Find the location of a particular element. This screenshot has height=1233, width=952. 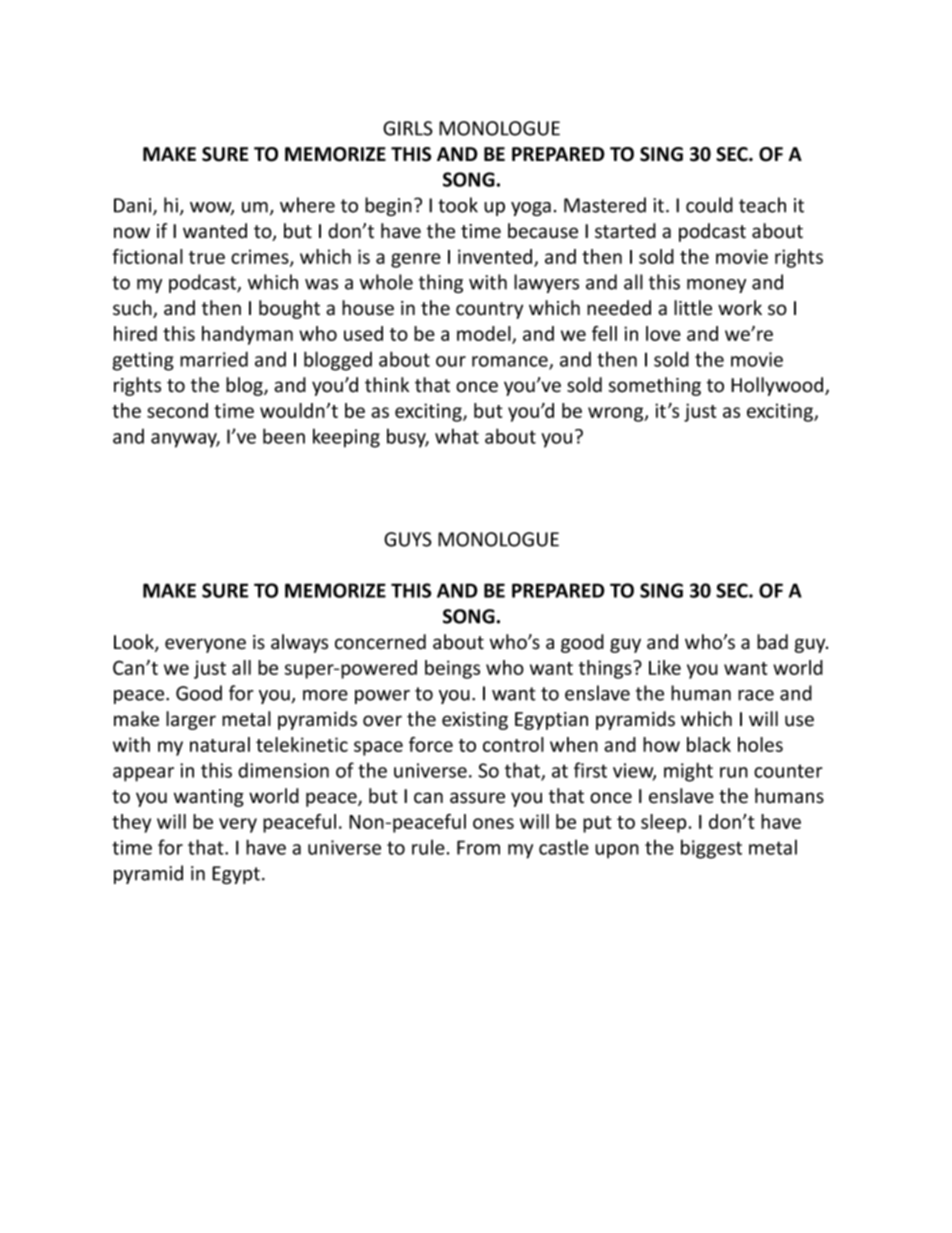

ones is located at coordinates (493, 823).
